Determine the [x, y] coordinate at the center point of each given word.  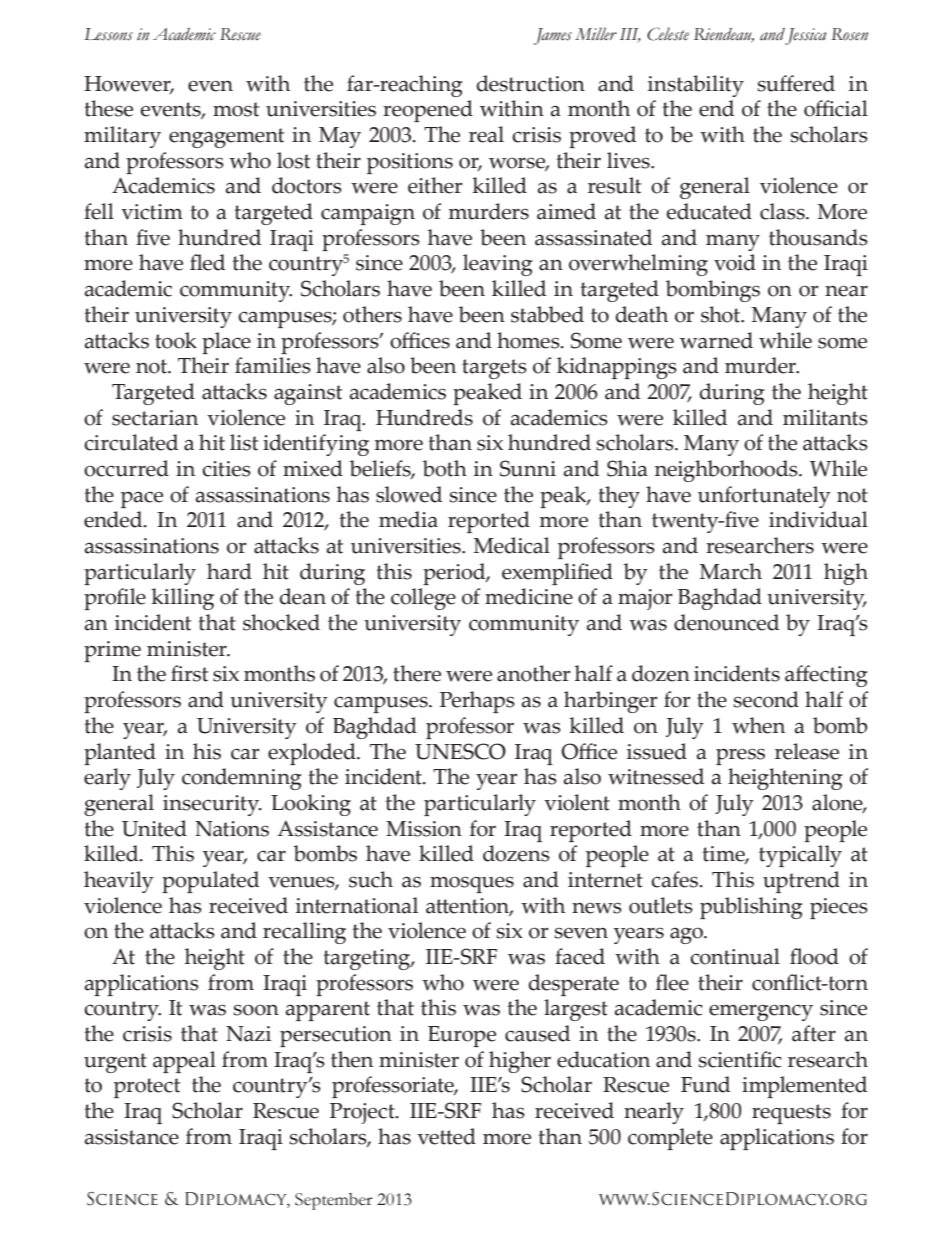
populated [210, 882]
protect [147, 1088]
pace [142, 499]
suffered [796, 83]
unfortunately [764, 497]
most [236, 109]
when [758, 725]
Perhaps [477, 702]
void [735, 262]
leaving [498, 265]
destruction [530, 83]
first [189, 673]
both [444, 468]
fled [207, 262]
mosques [472, 884]
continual [735, 956]
